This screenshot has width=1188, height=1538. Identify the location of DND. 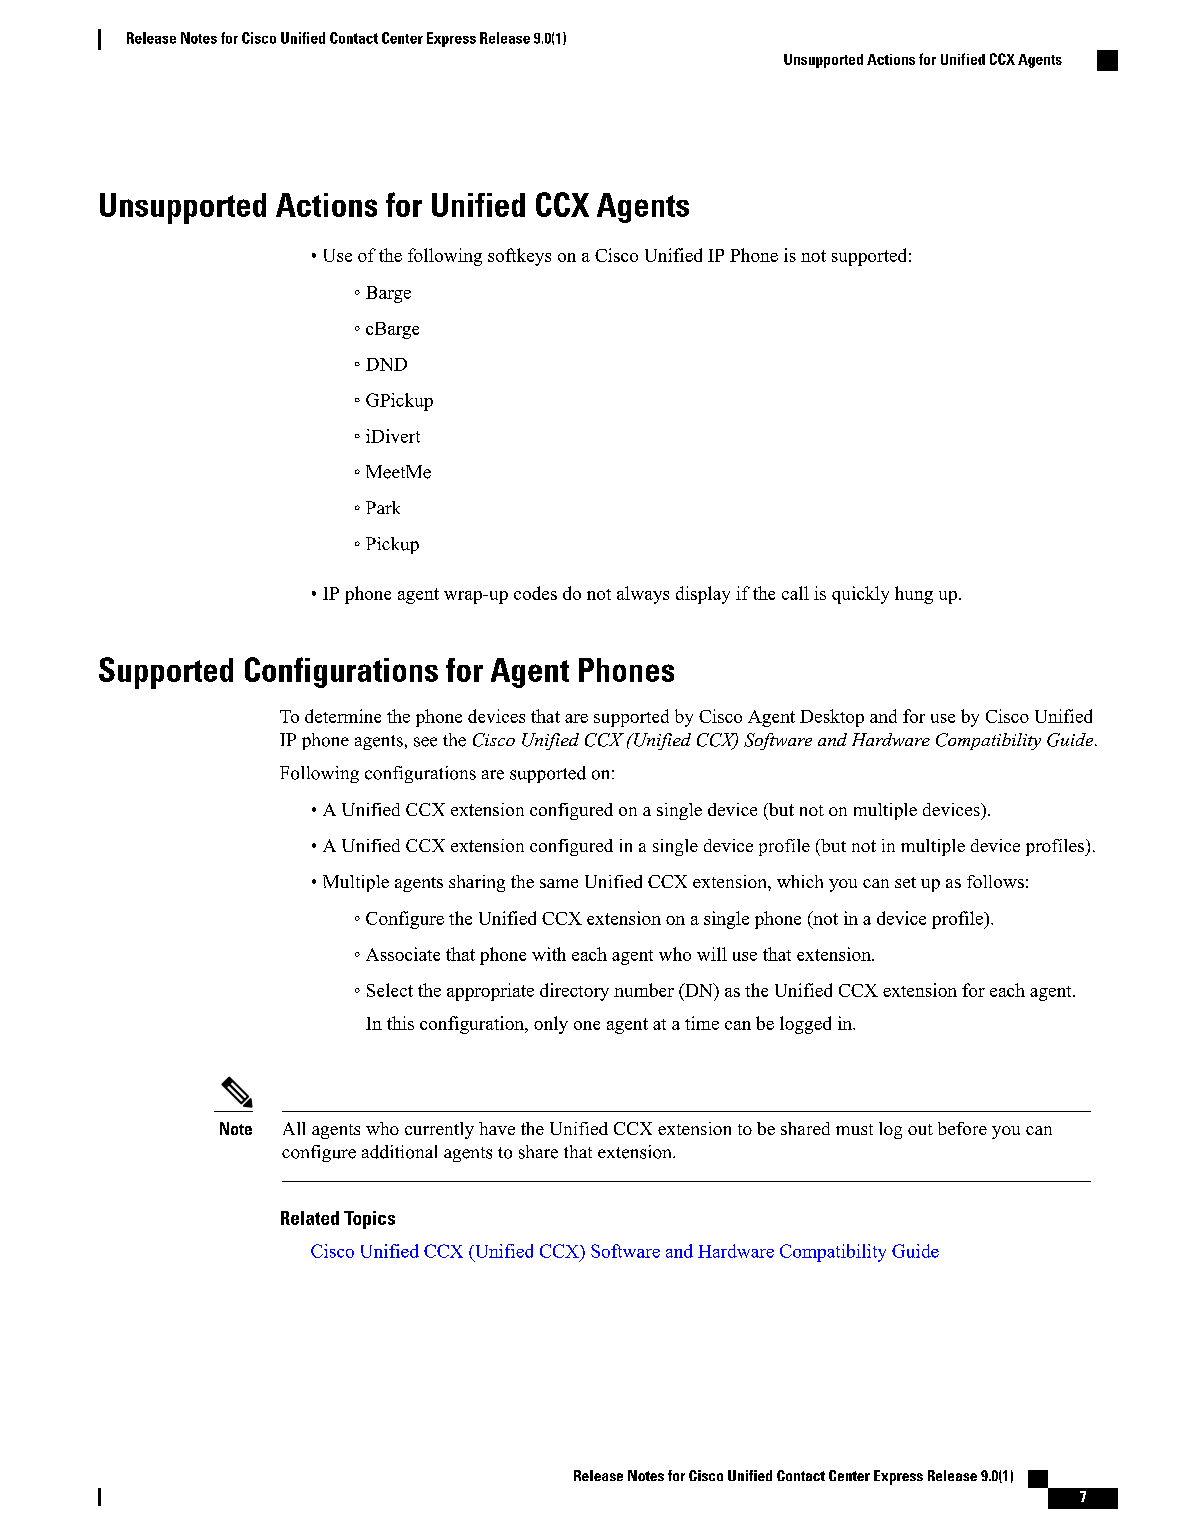
(386, 364).
